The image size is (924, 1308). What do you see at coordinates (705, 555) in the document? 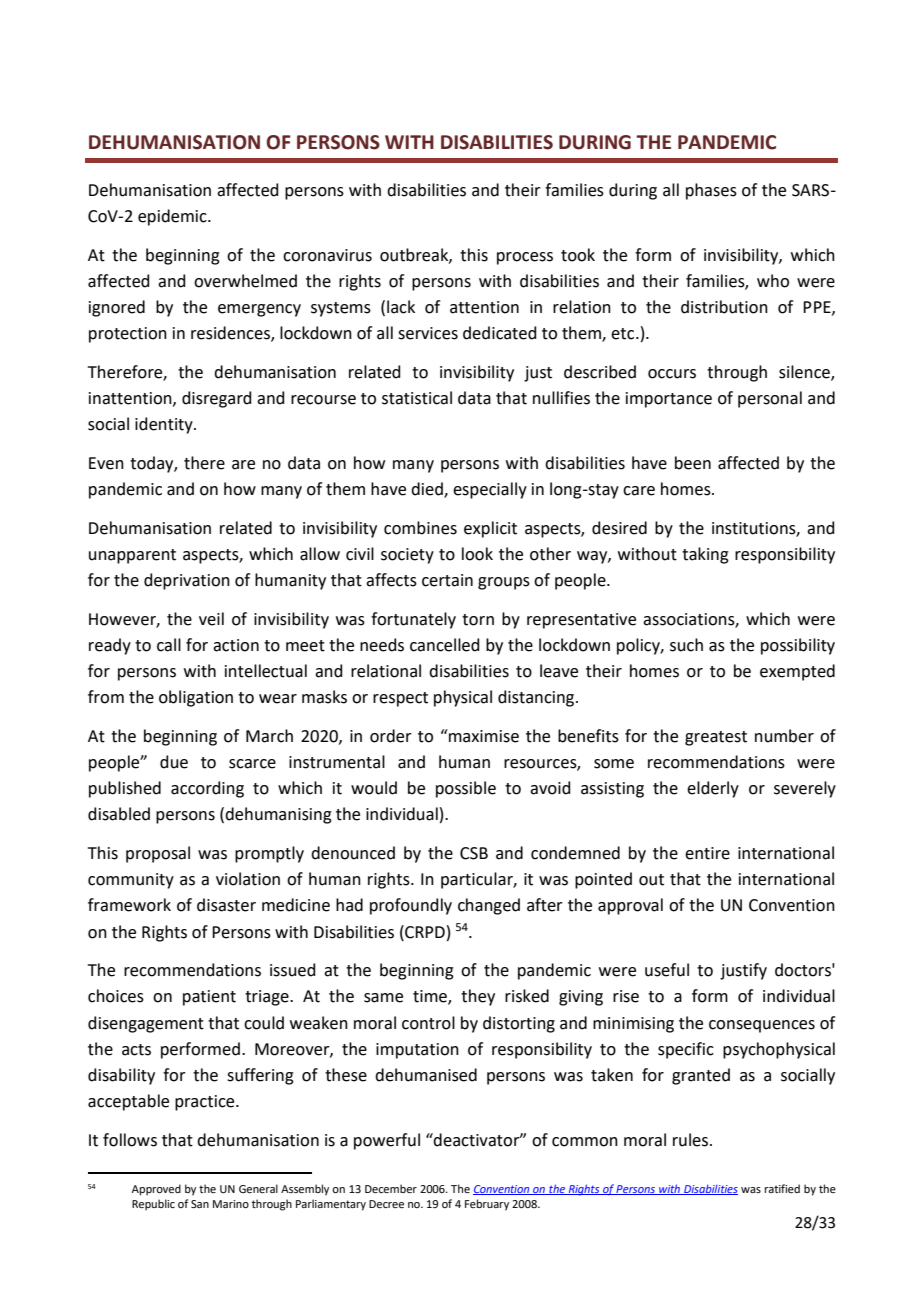
I see `taking` at bounding box center [705, 555].
